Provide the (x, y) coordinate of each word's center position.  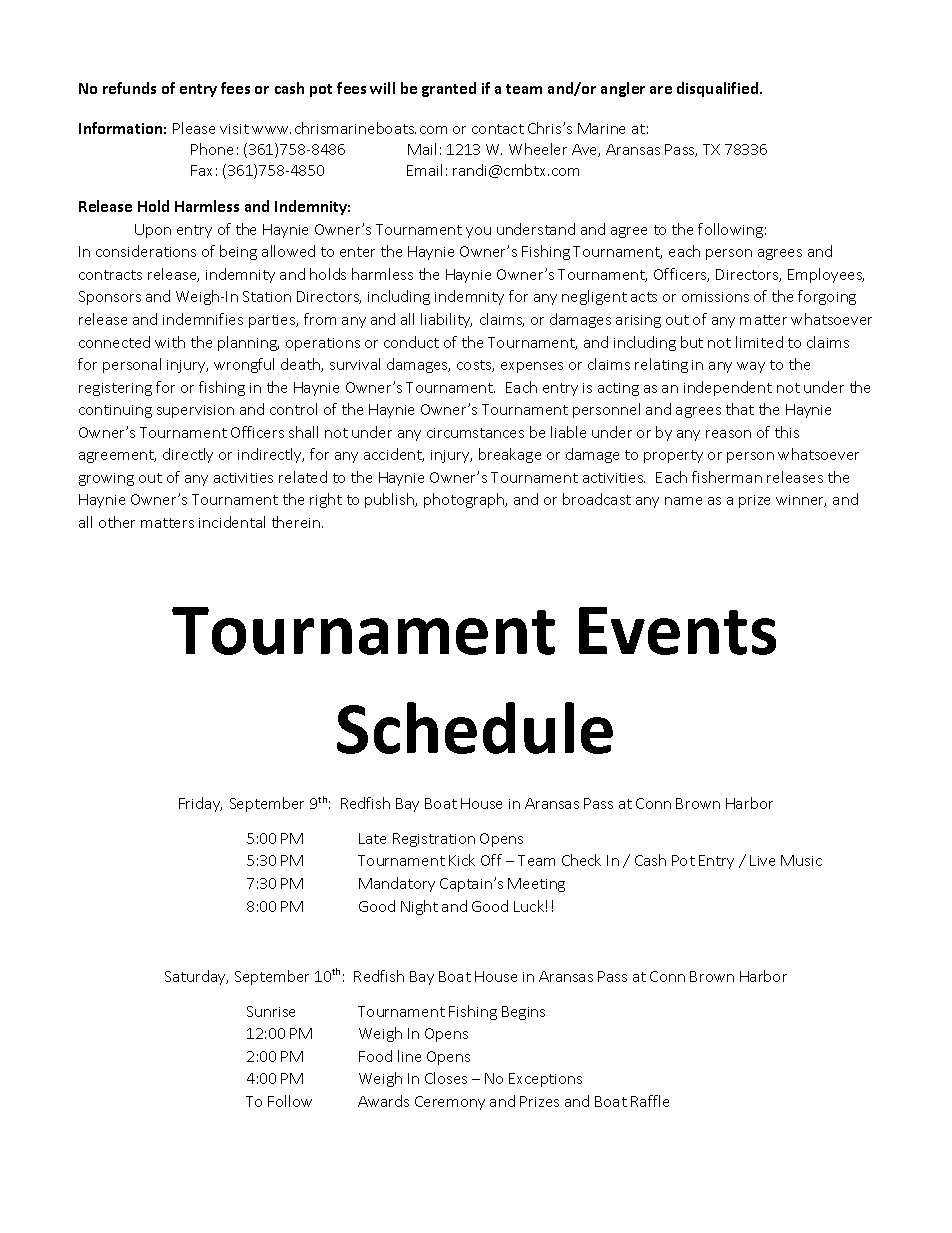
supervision (195, 411)
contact (498, 129)
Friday (200, 804)
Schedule (475, 728)
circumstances (475, 433)
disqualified (719, 89)
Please (194, 128)
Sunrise (271, 1011)
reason (728, 434)
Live (762, 860)
